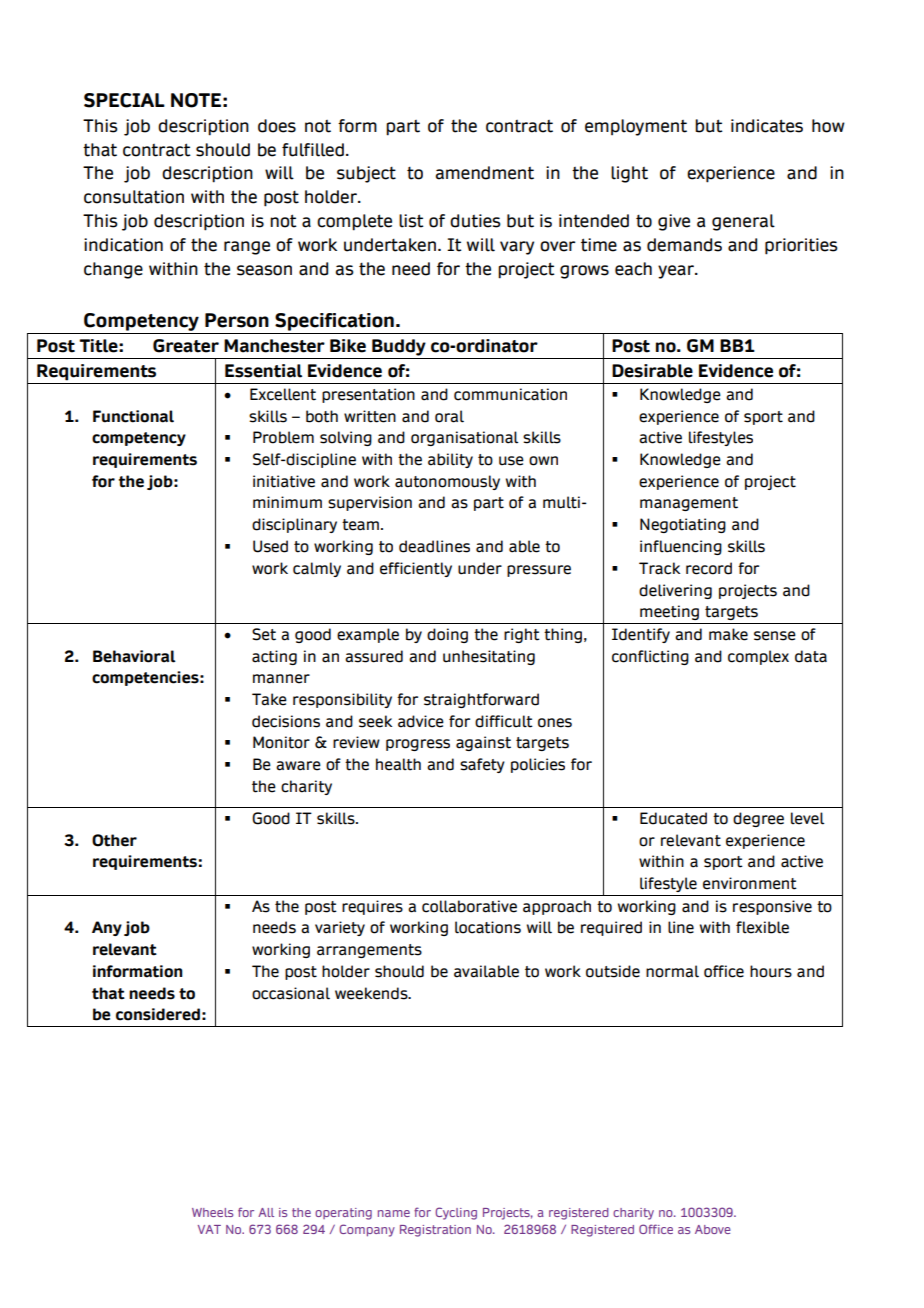 The width and height of the document is (924, 1308). I want to click on indicates, so click(767, 126).
